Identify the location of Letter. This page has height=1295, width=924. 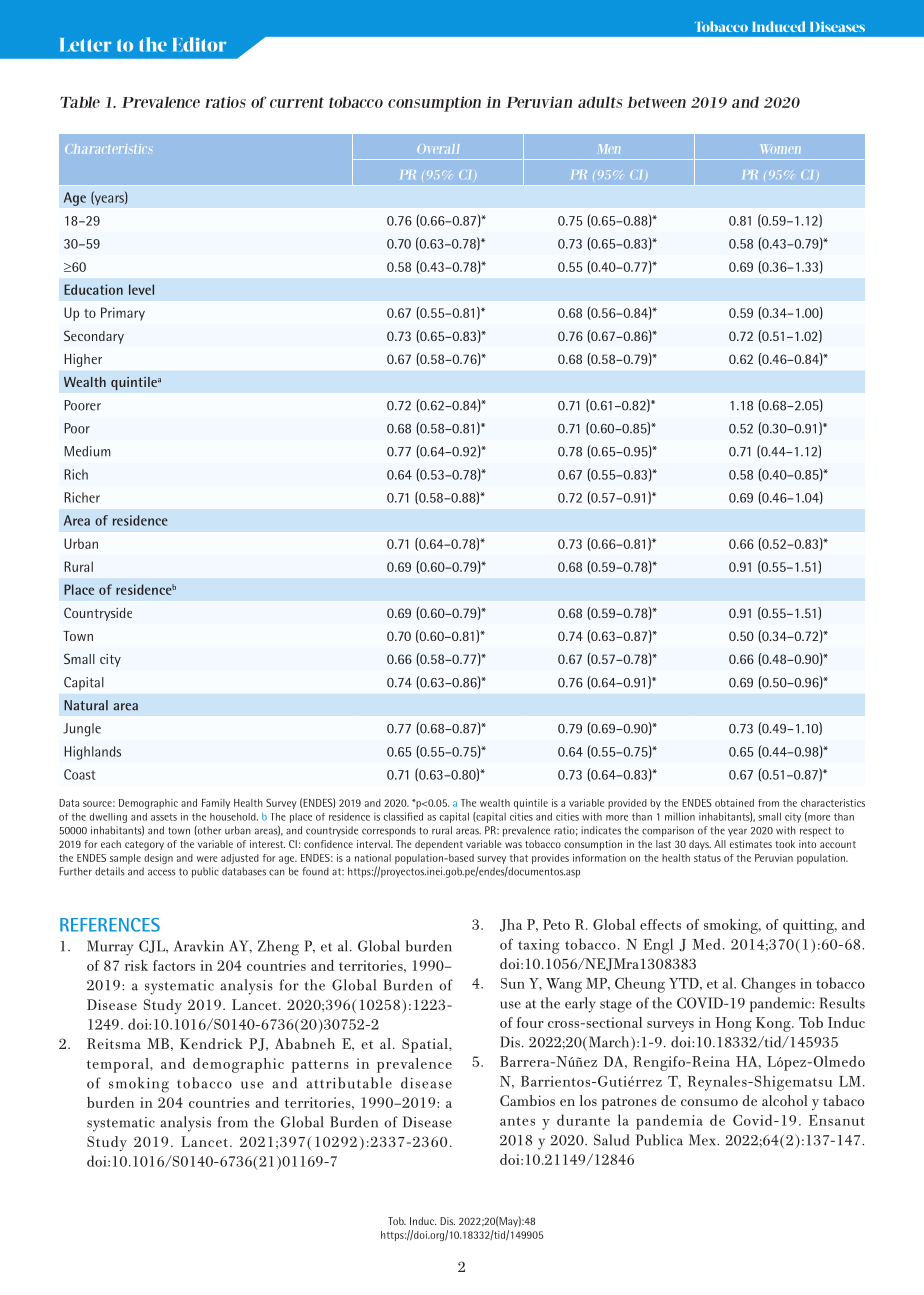
(85, 45).
